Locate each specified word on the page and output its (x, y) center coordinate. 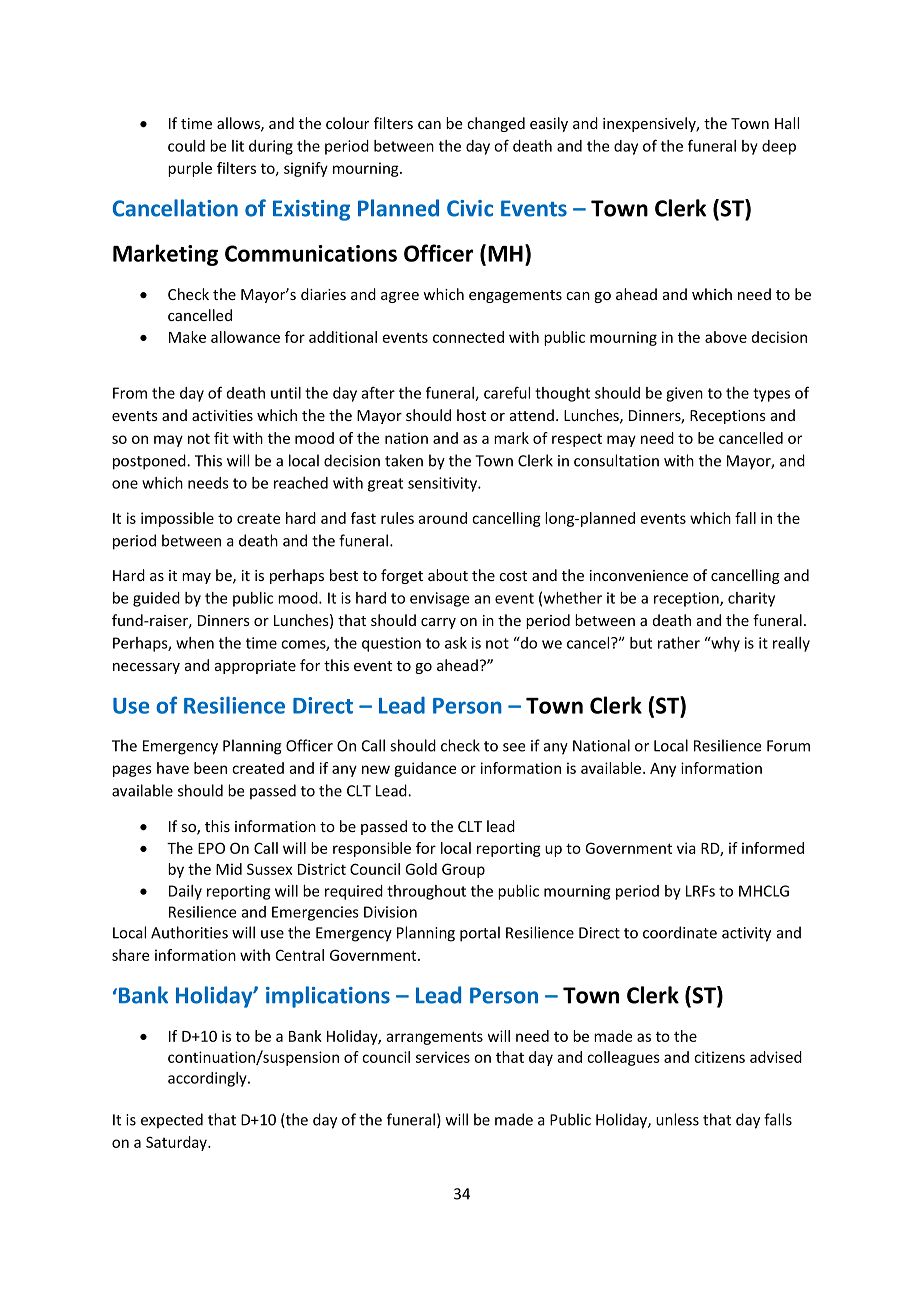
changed (496, 124)
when (195, 643)
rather (679, 643)
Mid (229, 869)
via (686, 848)
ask (456, 643)
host (471, 415)
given (684, 394)
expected (172, 1120)
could (186, 146)
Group (463, 870)
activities (222, 415)
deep (779, 147)
